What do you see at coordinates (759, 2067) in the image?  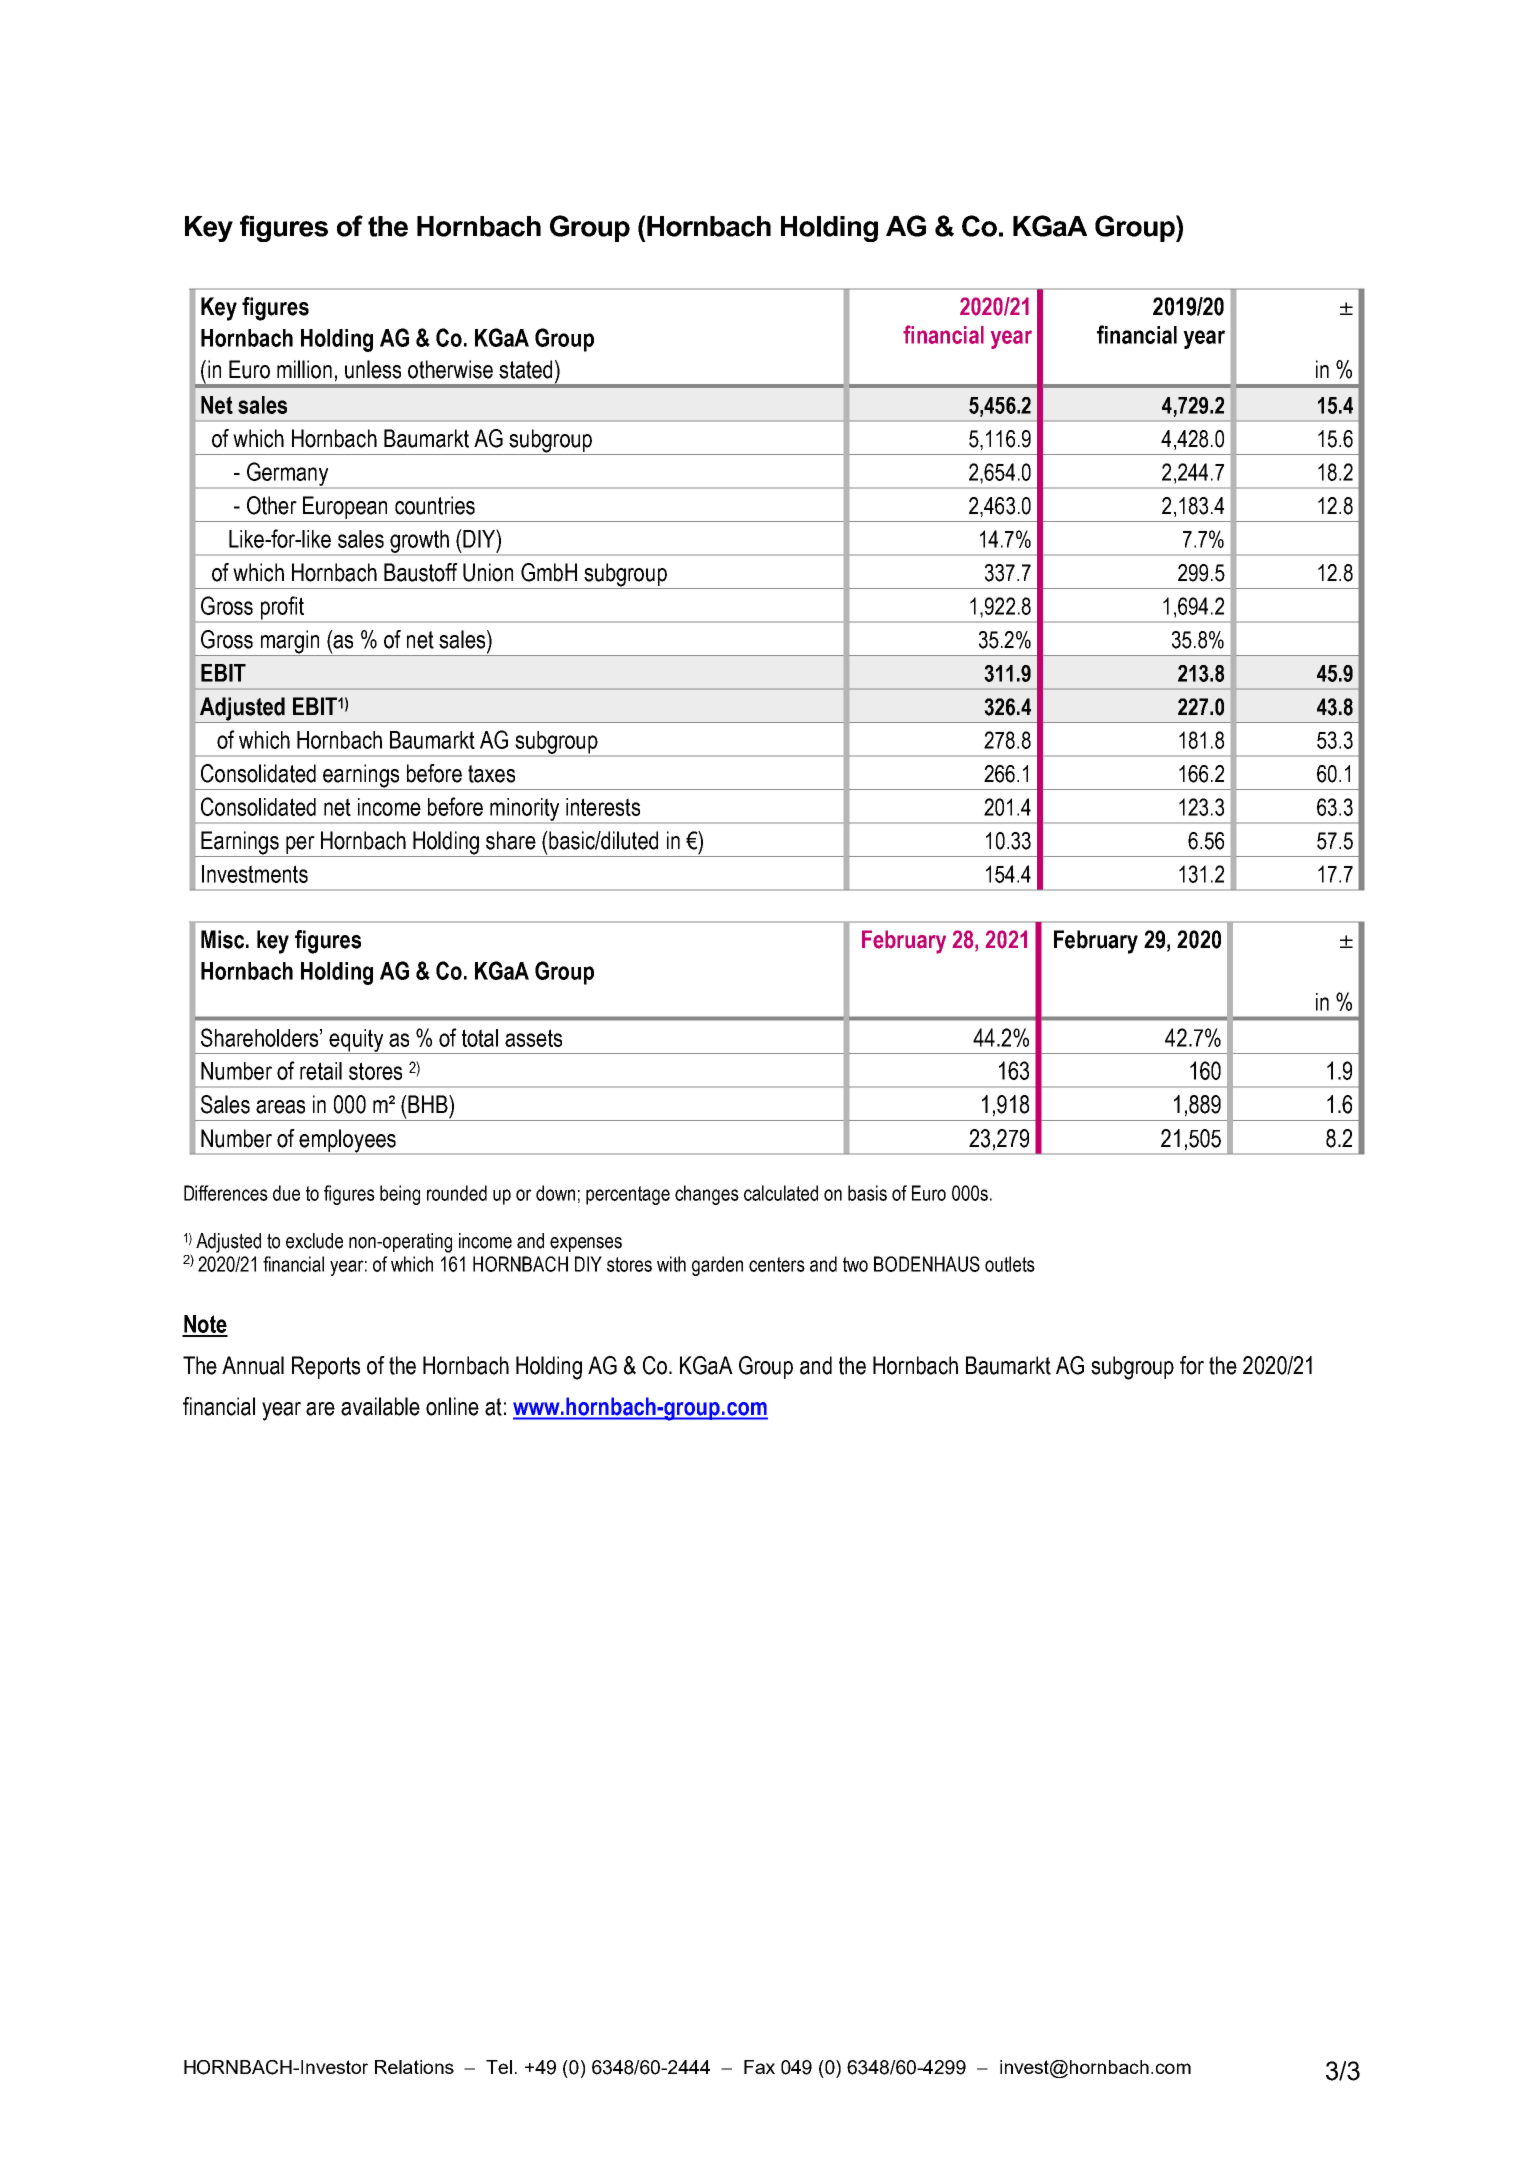 I see `Fax` at bounding box center [759, 2067].
